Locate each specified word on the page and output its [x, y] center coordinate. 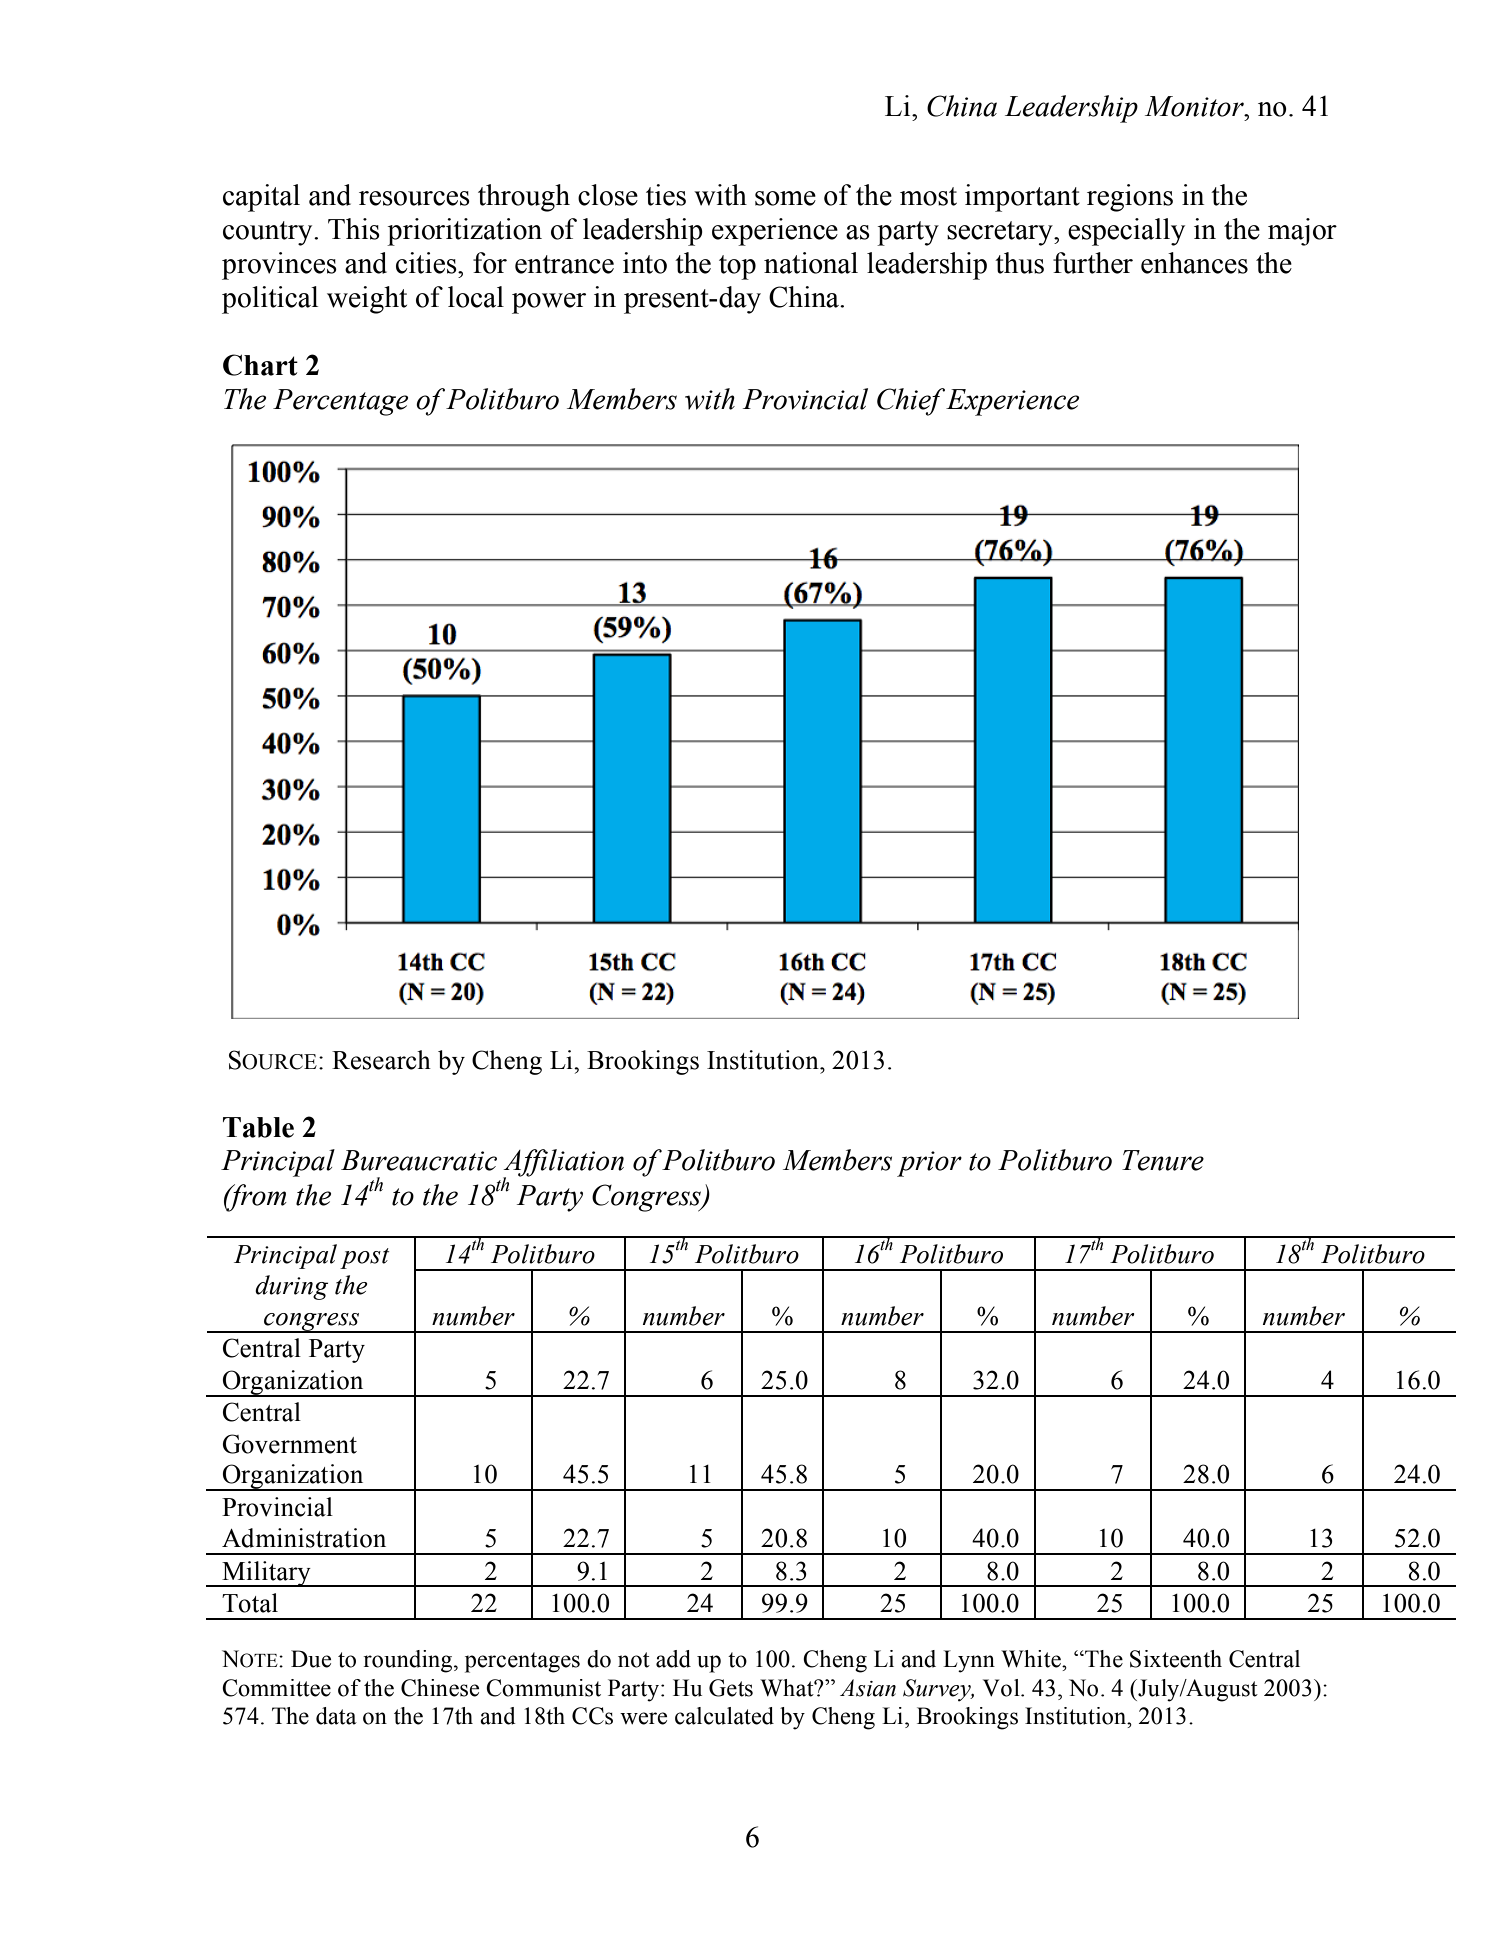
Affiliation [563, 1164]
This [354, 229]
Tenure [1163, 1160]
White [1032, 1659]
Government [290, 1444]
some [785, 198]
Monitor [1195, 106]
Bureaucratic [419, 1160]
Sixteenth [1176, 1659]
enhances [1194, 263]
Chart [260, 365]
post [364, 1258]
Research [381, 1060]
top [737, 267]
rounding [409, 1661]
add [673, 1659]
